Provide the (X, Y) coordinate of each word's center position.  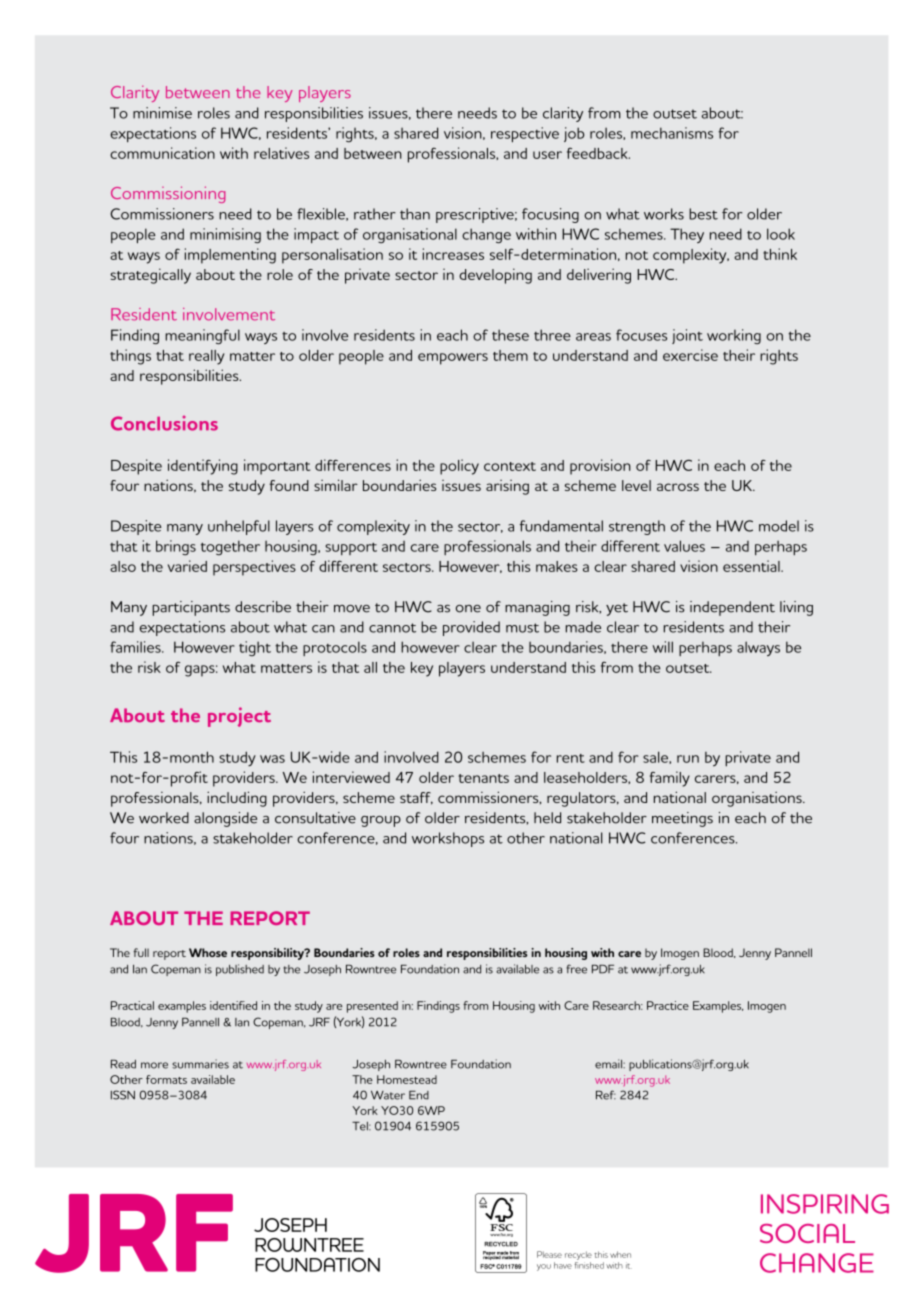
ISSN (123, 1095)
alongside (225, 819)
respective (525, 134)
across (678, 487)
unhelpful (239, 527)
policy (459, 467)
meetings (682, 819)
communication (162, 153)
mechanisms (672, 133)
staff (416, 798)
